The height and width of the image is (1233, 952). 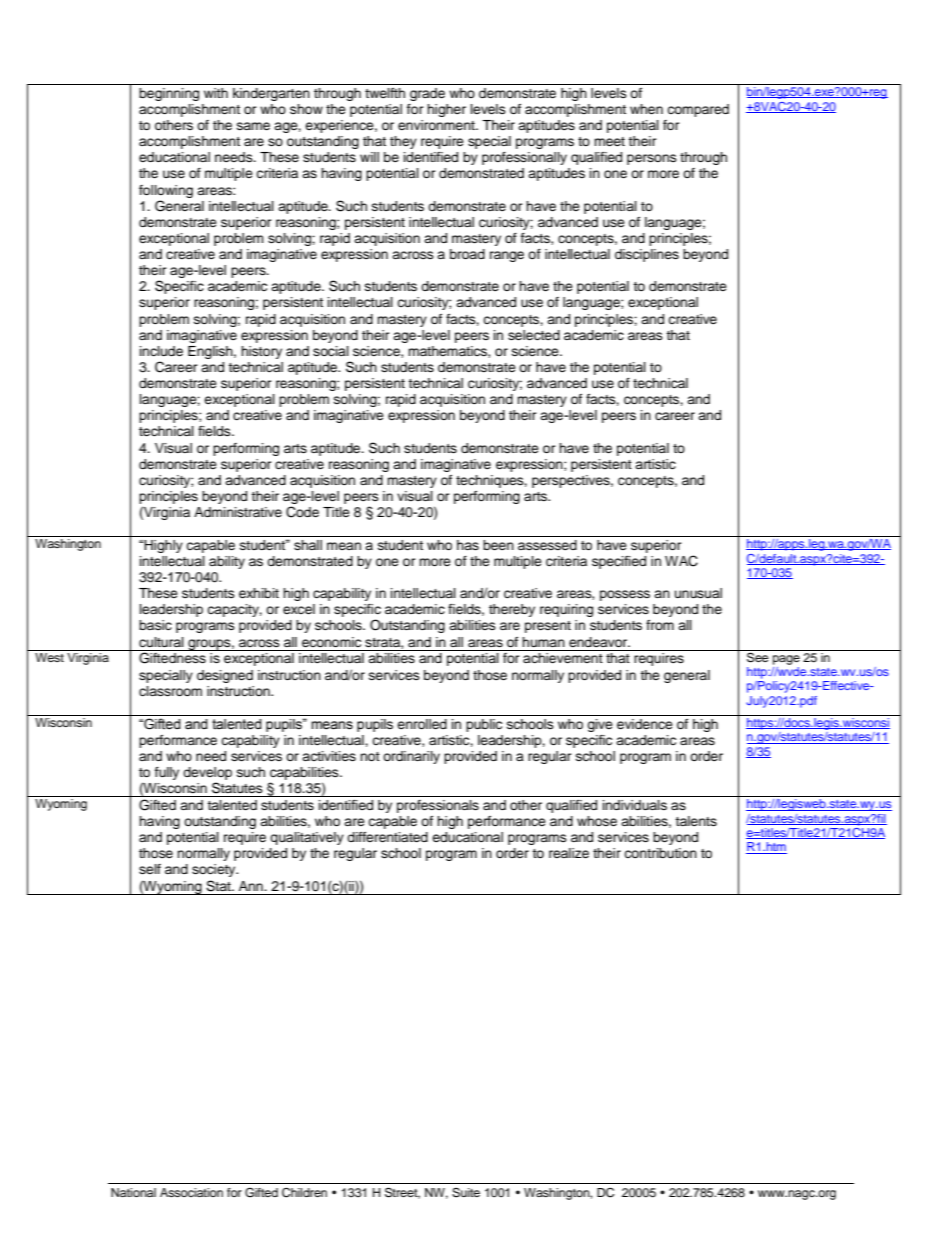 What do you see at coordinates (304, 1193) in the image?
I see `Children` at bounding box center [304, 1193].
